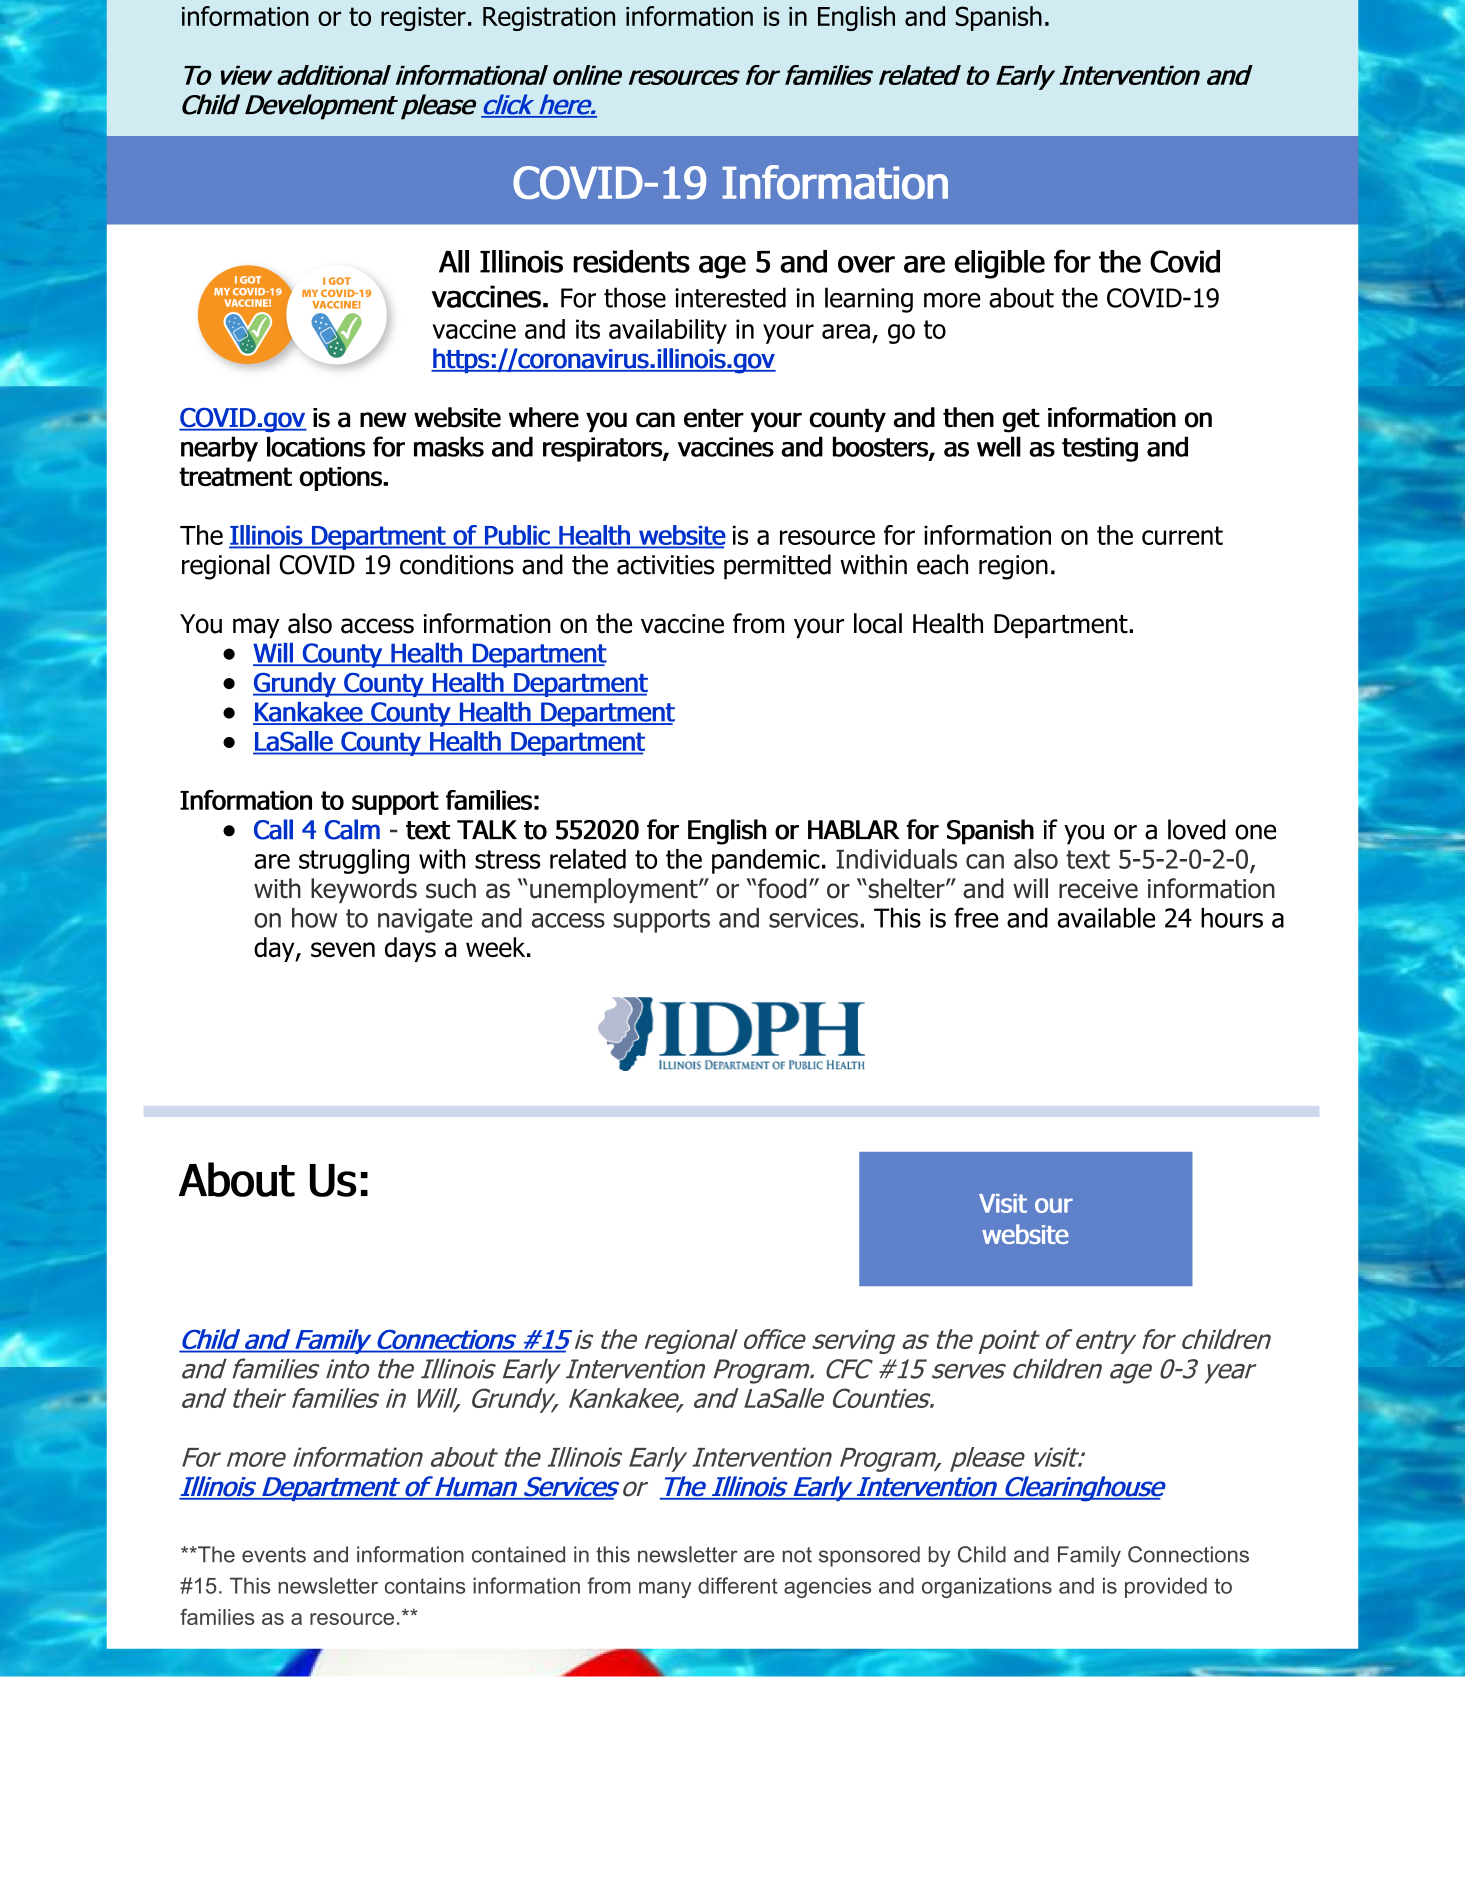  Describe the element at coordinates (343, 949) in the document. I see `seven` at that location.
